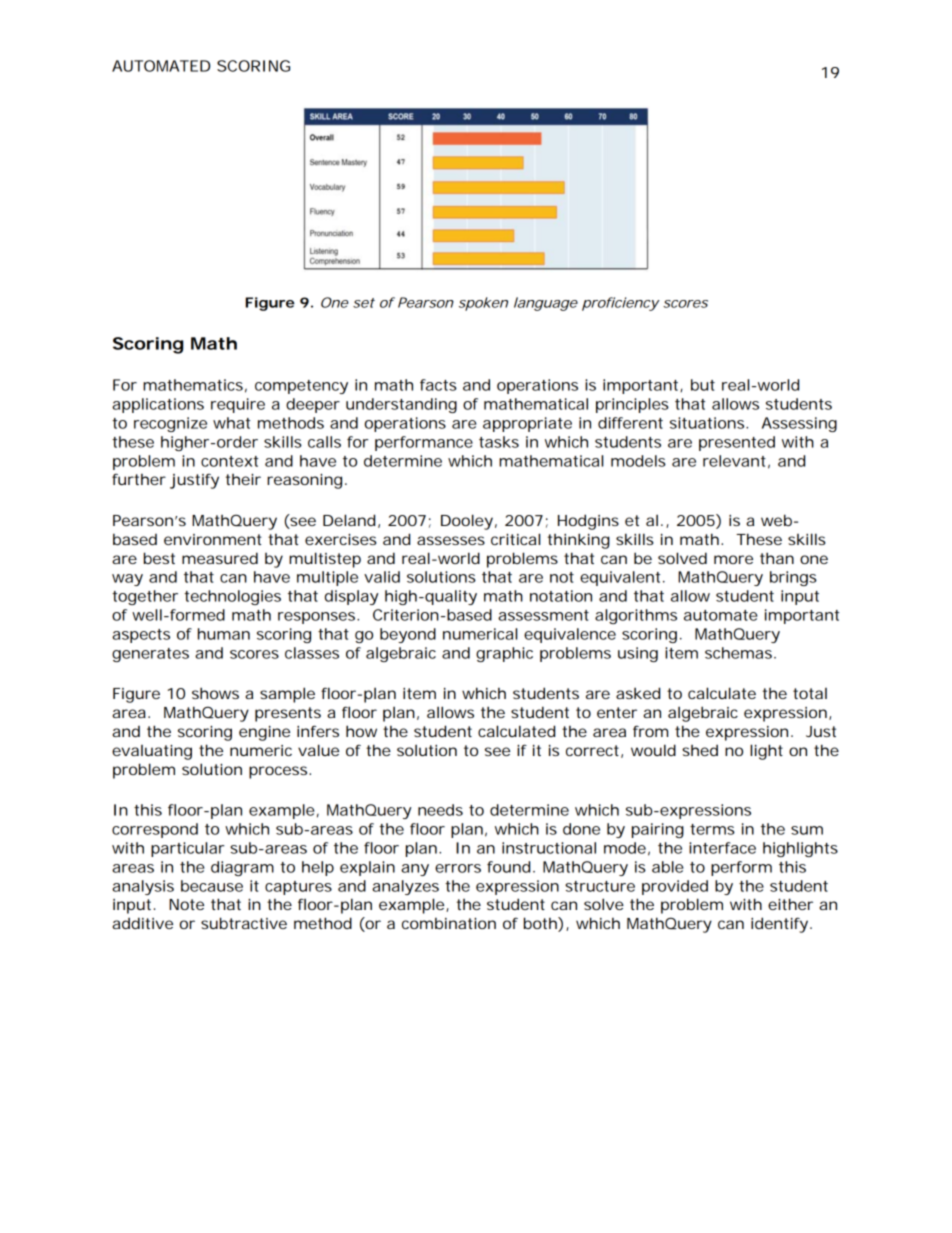 The image size is (952, 1233). Describe the element at coordinates (790, 904) in the screenshot. I see `either` at that location.
